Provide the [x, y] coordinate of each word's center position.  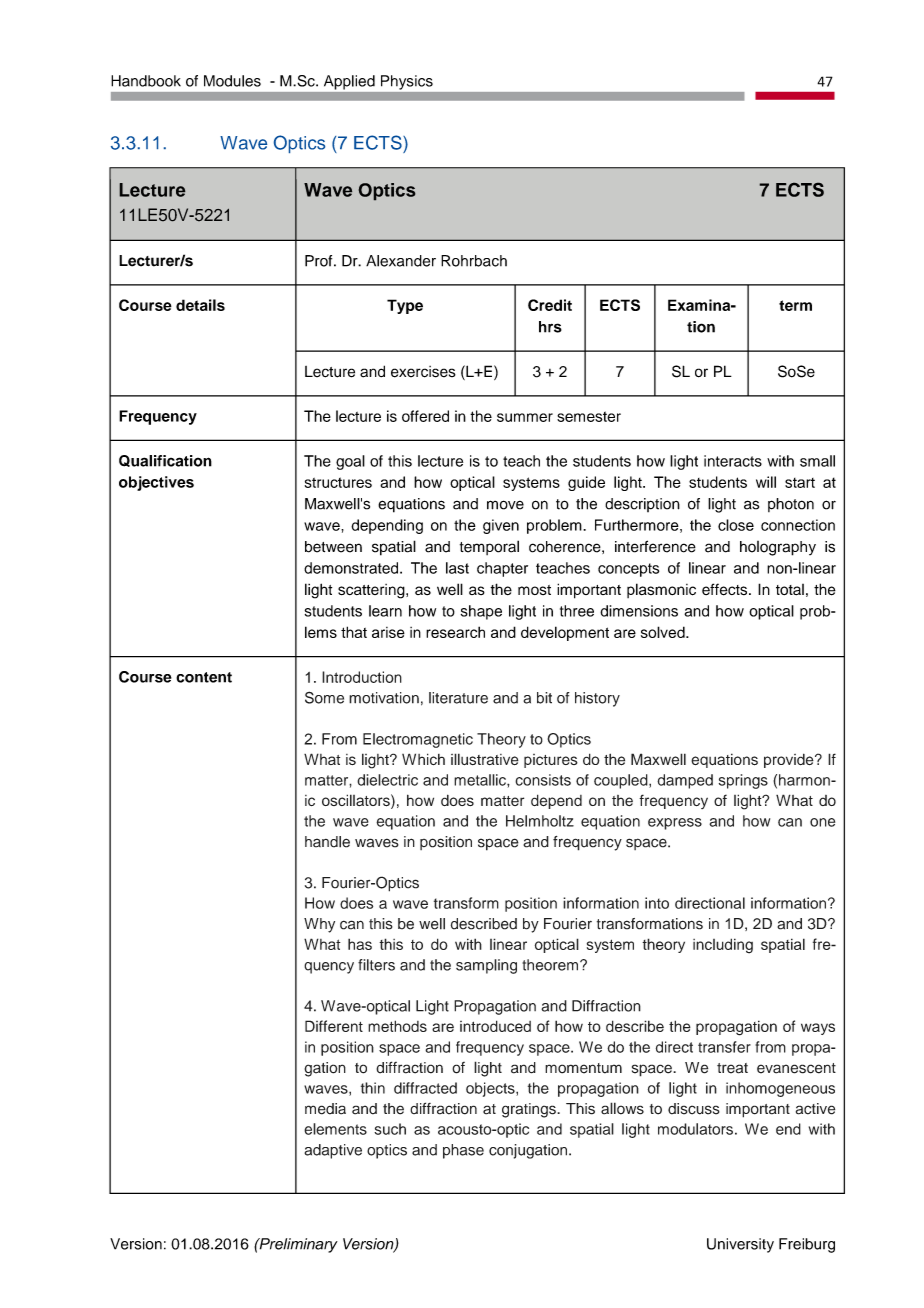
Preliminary [297, 1245]
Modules [232, 81]
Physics [407, 82]
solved [664, 632]
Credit [550, 305]
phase [463, 1151]
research [455, 632]
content [204, 677]
